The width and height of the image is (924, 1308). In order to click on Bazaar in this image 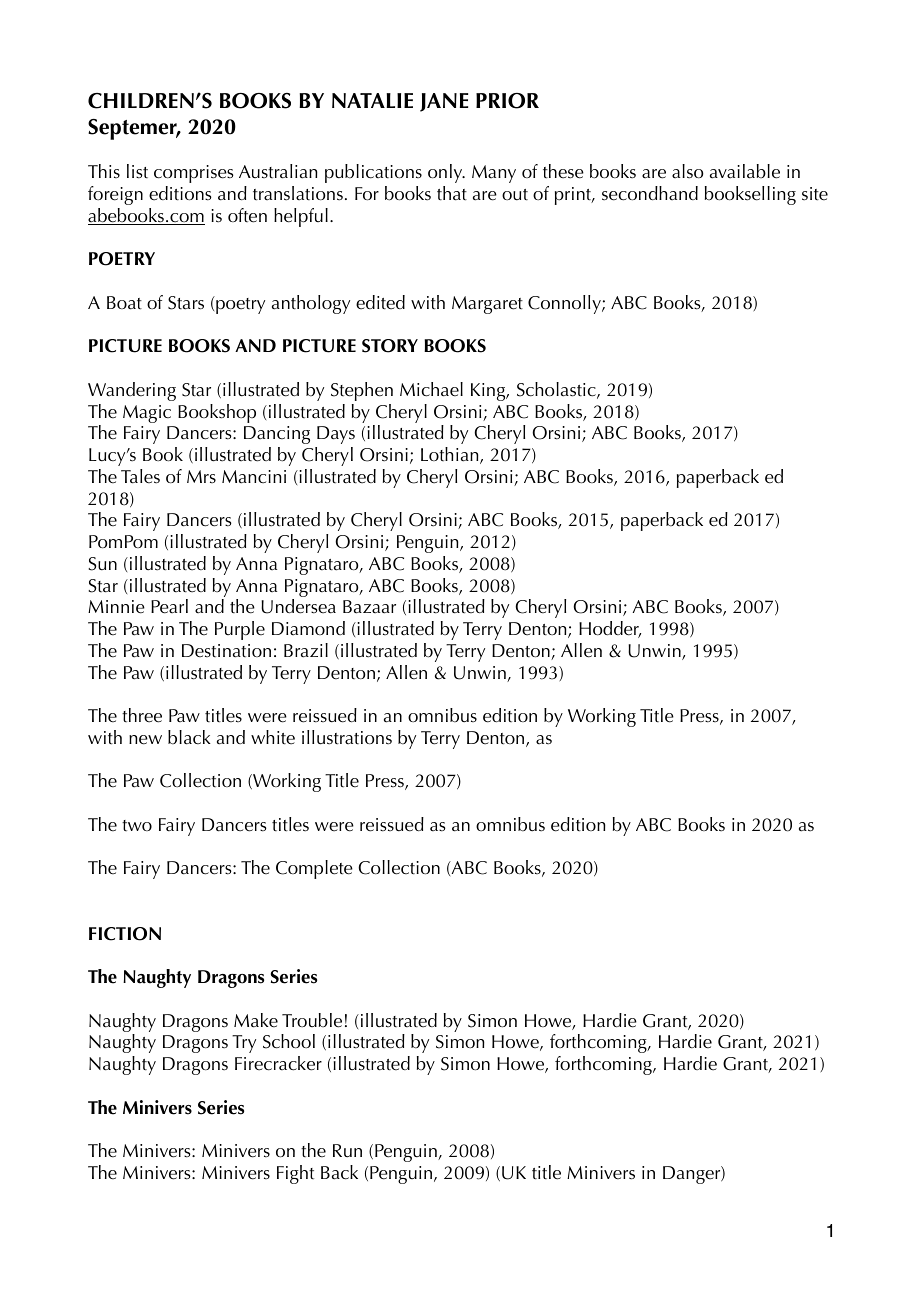, I will do `click(369, 607)`.
